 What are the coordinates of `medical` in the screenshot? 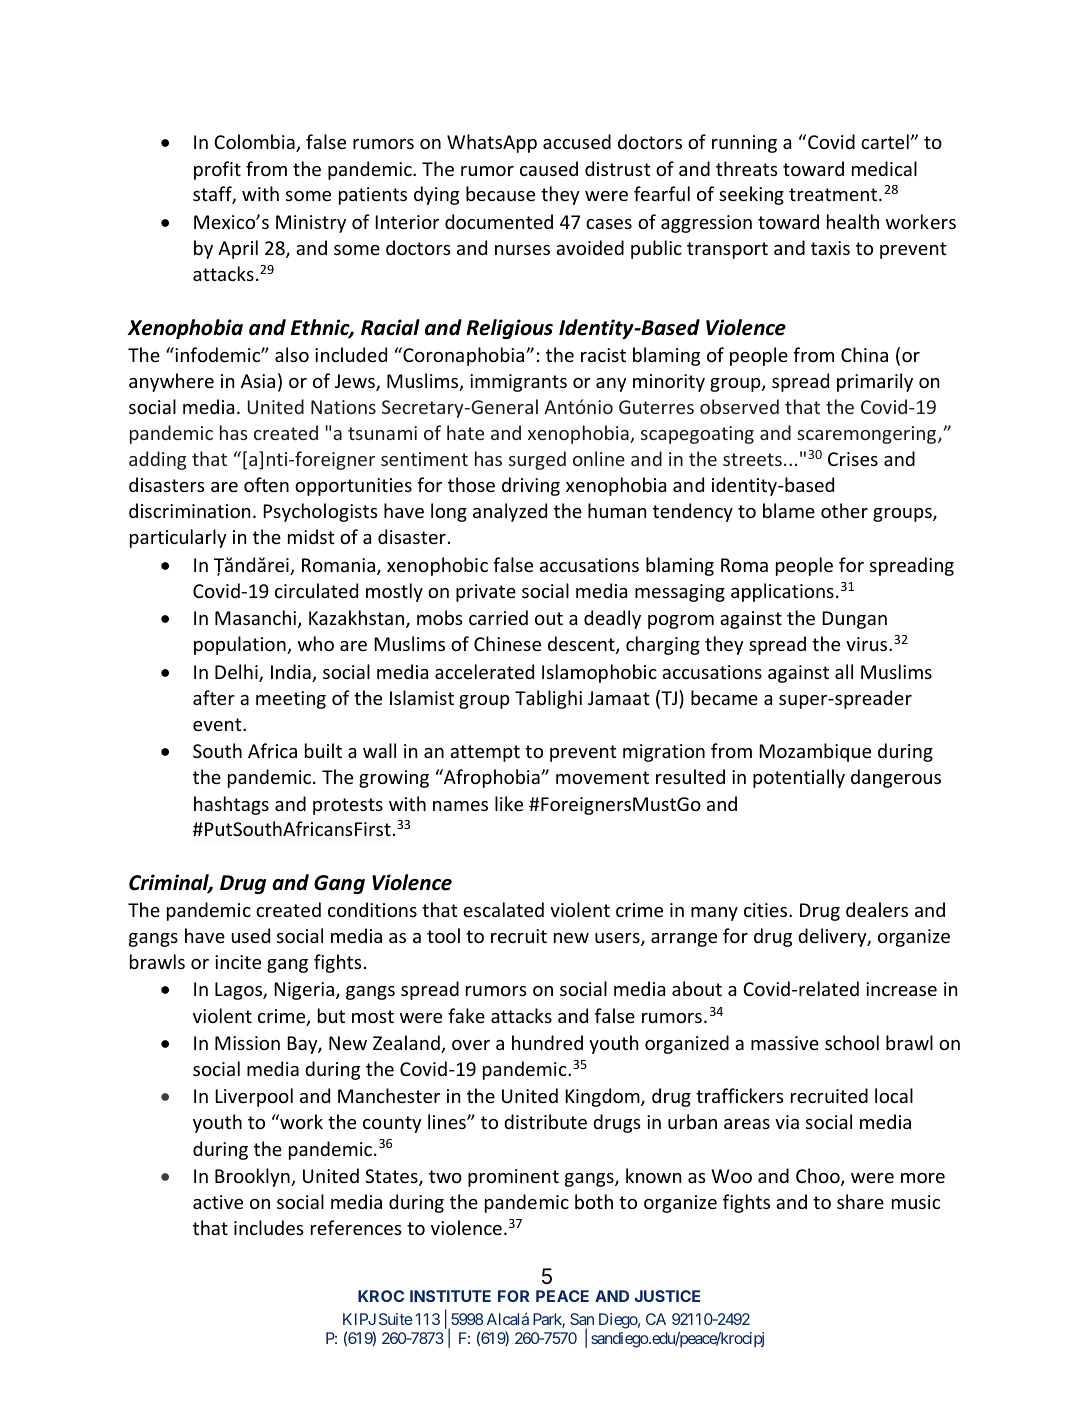 It's located at (884, 168).
